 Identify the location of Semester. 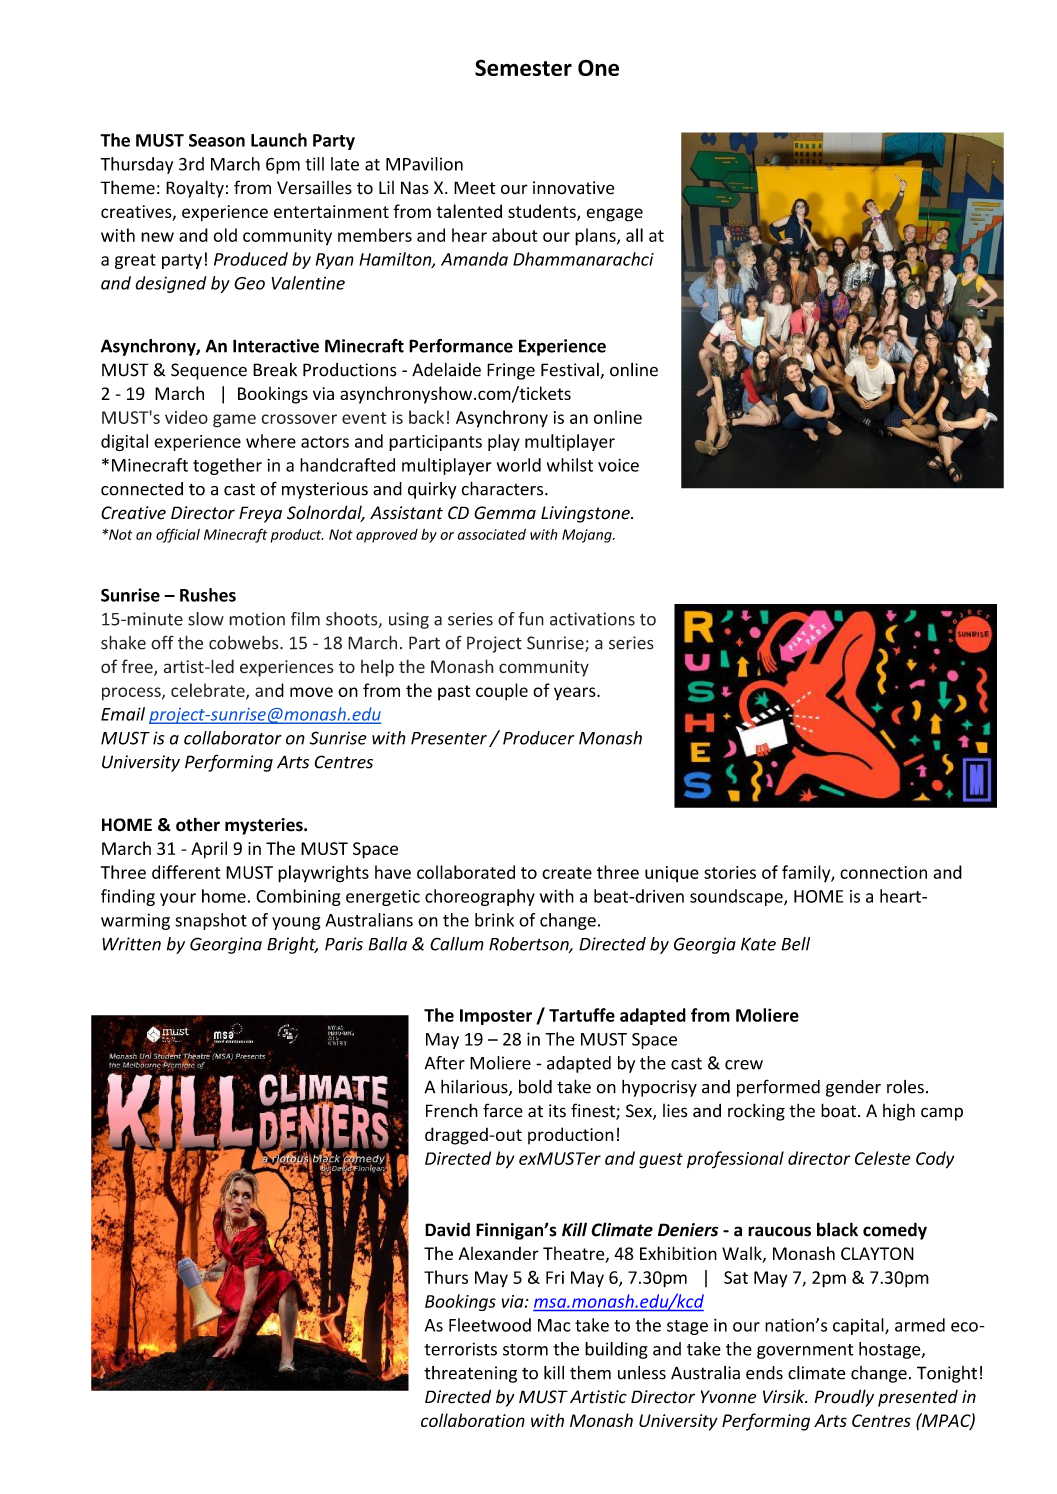
(523, 67).
